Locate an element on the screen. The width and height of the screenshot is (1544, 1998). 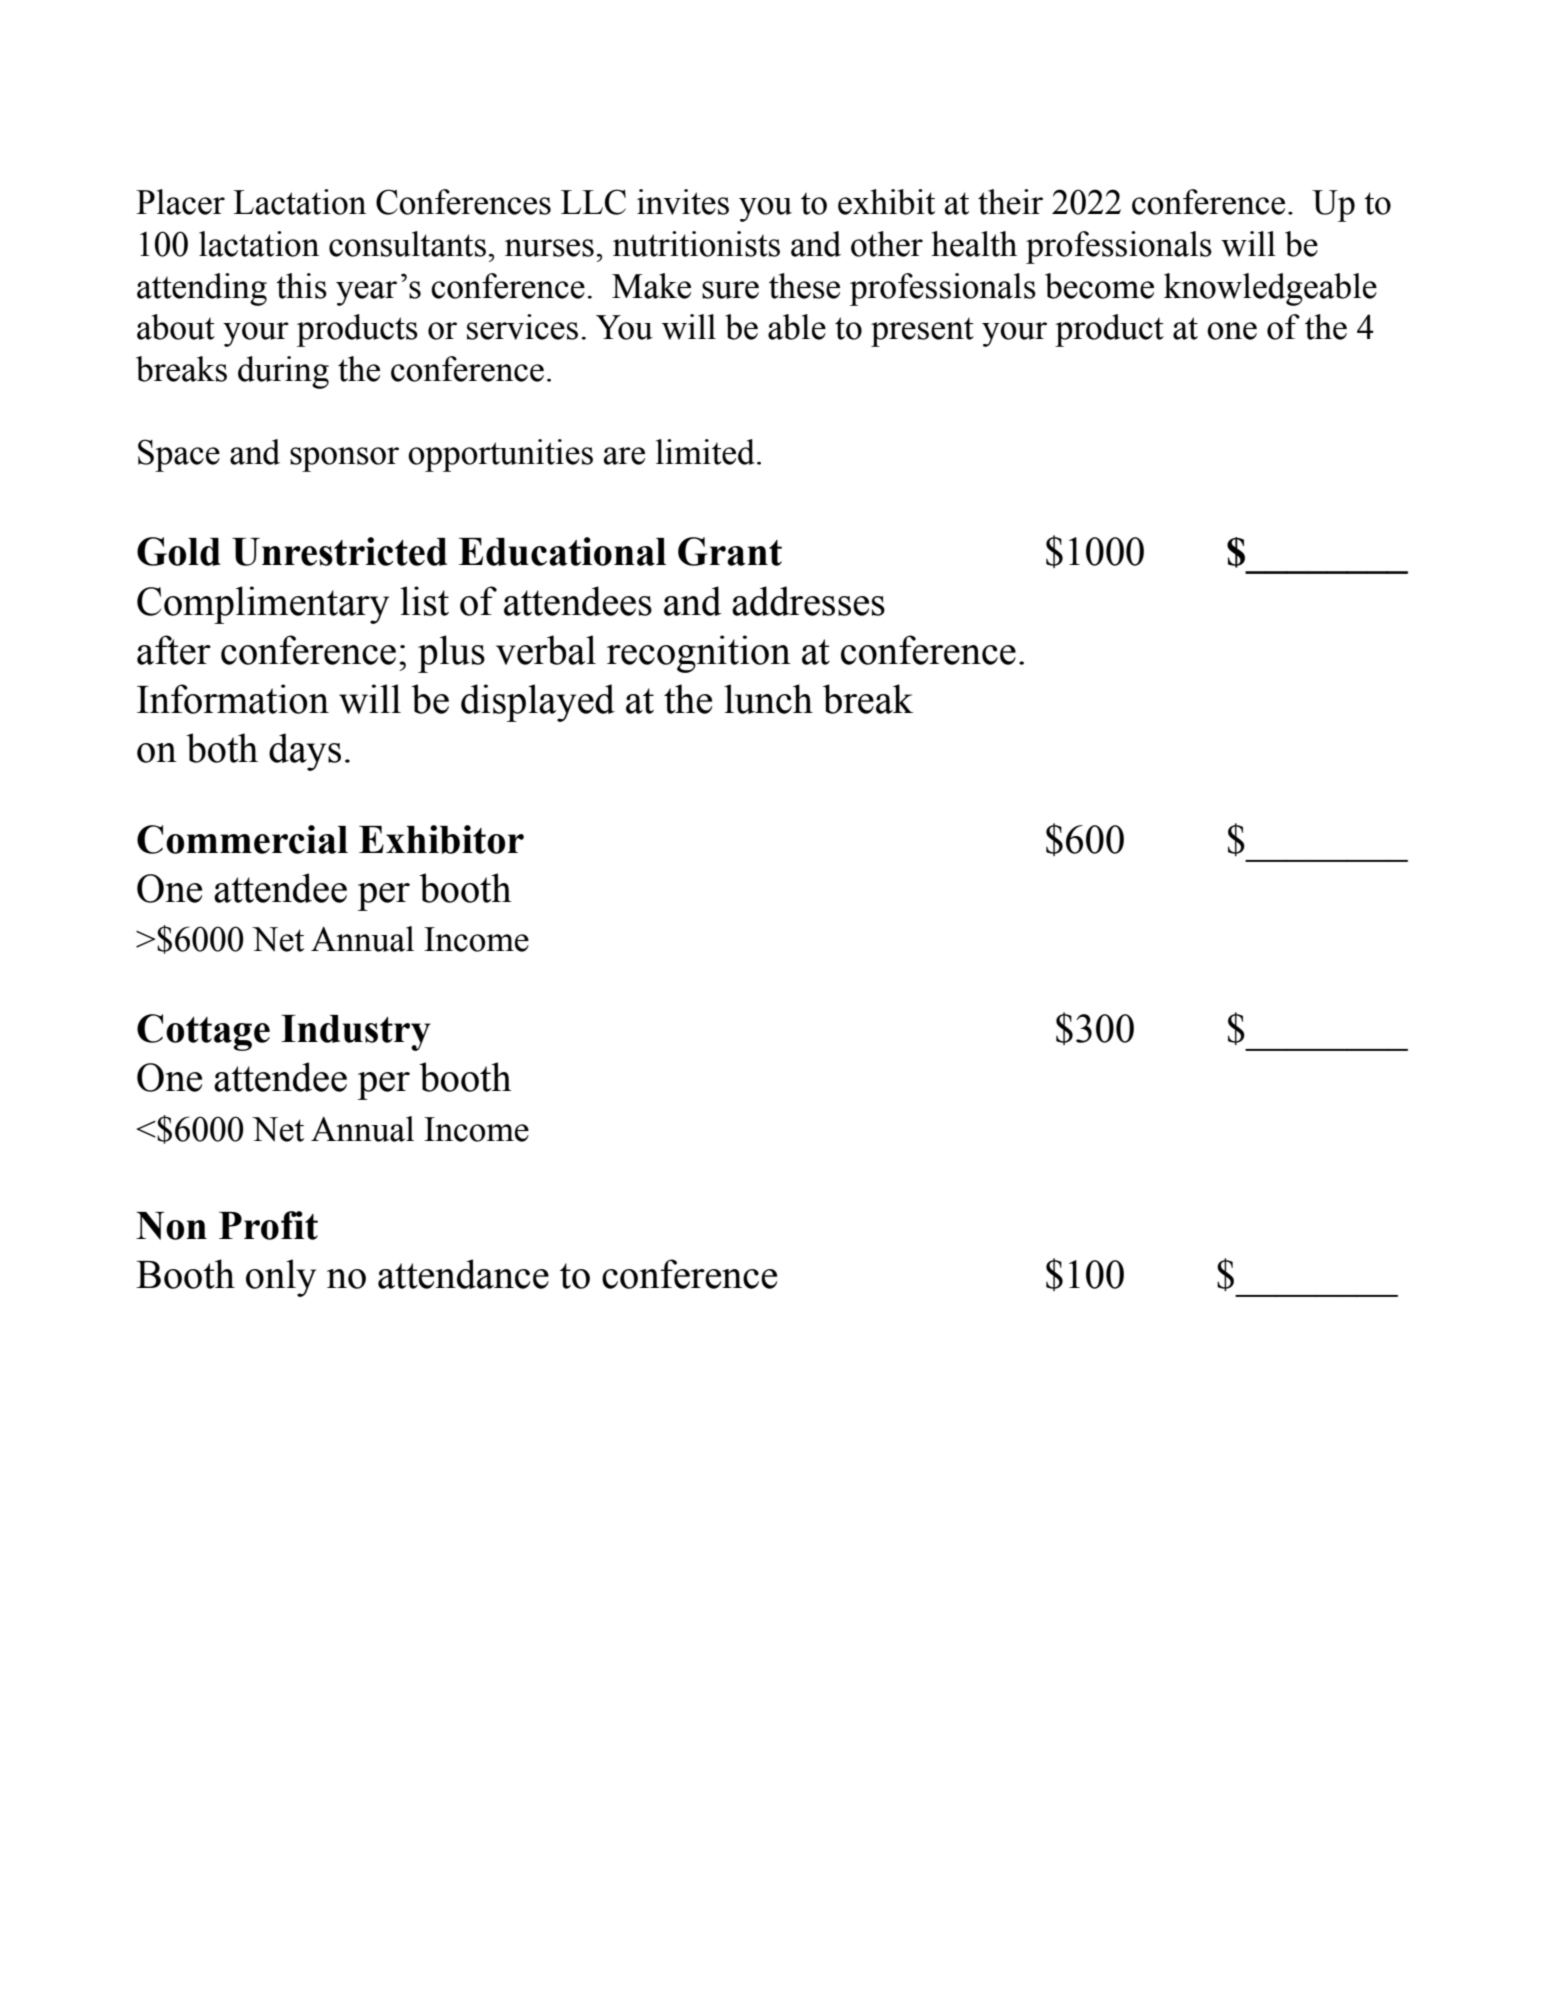
Industry is located at coordinates (356, 1033).
